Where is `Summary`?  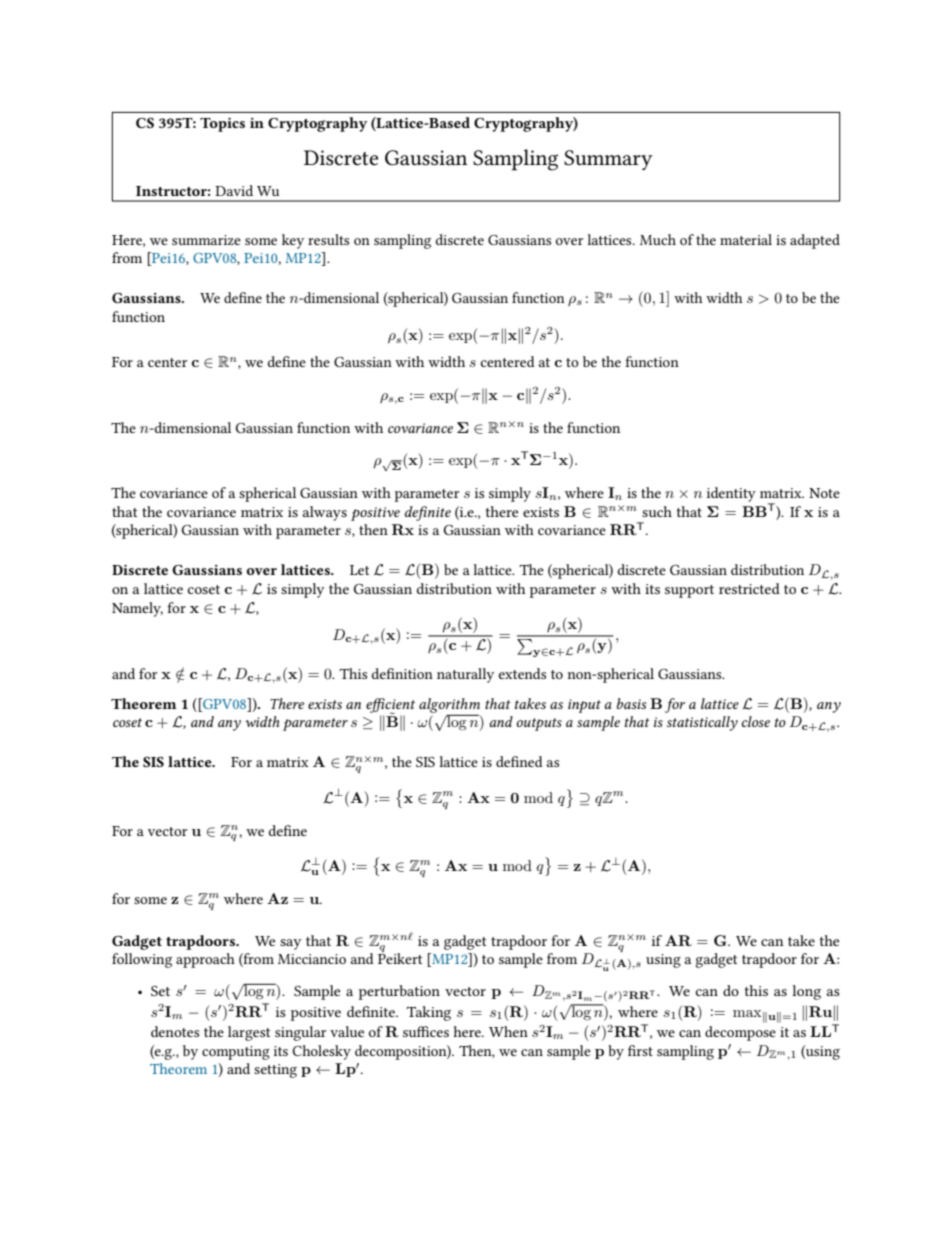
Summary is located at coordinates (608, 160).
